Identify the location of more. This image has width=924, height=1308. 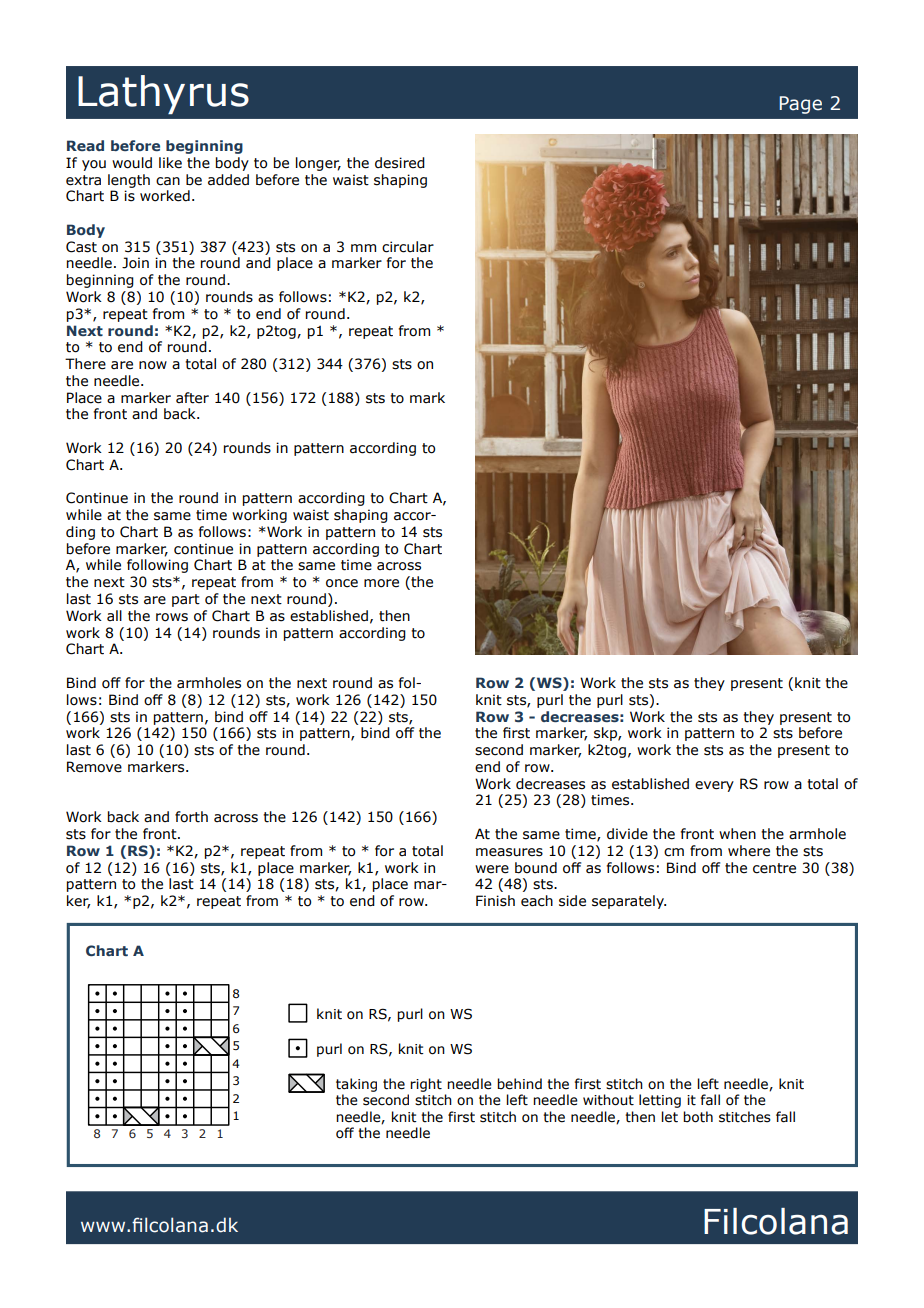
(381, 583).
